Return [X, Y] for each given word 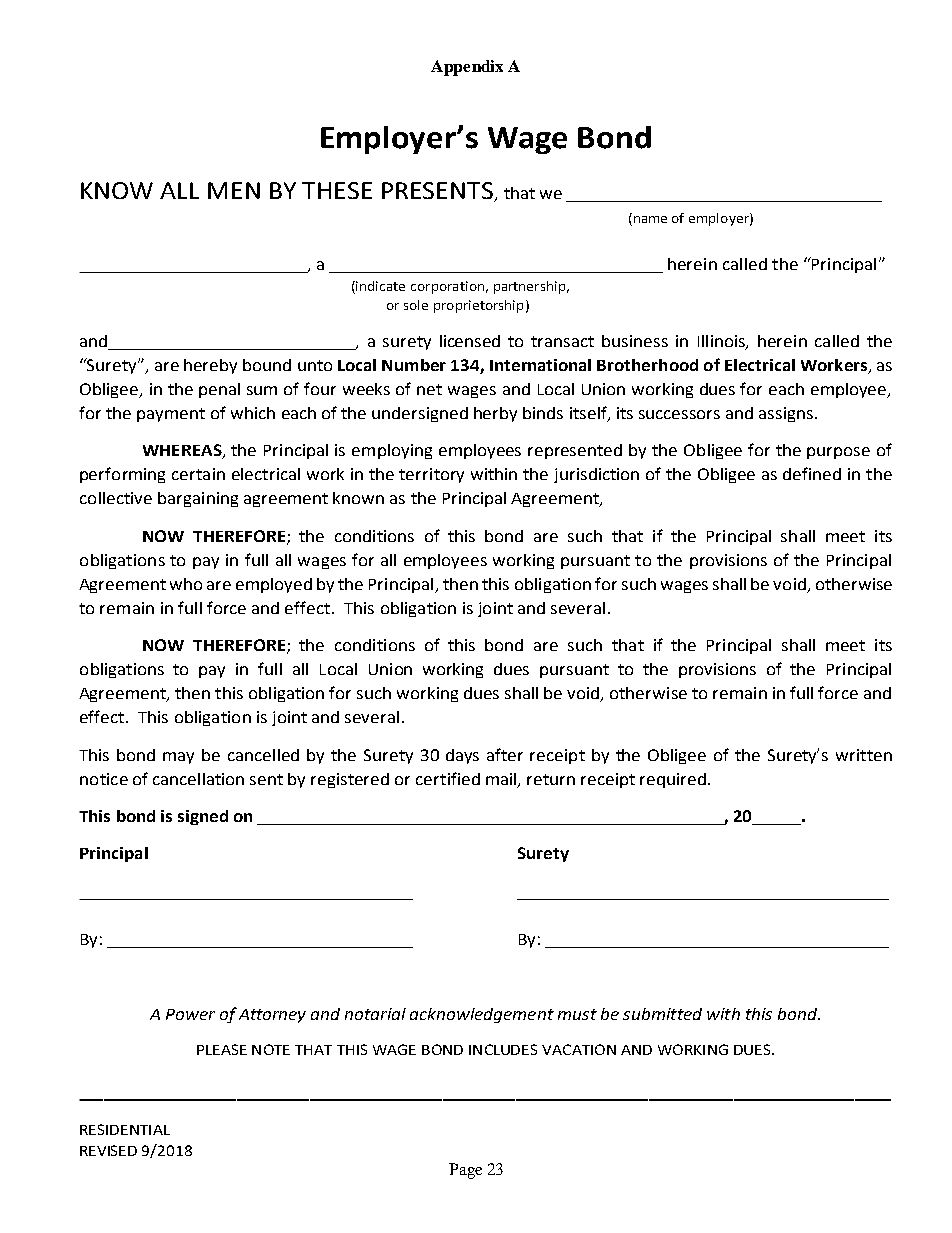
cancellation [198, 779]
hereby [210, 366]
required [673, 780]
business [635, 341]
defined [812, 473]
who [186, 584]
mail [502, 780]
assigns [786, 414]
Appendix [467, 68]
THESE [337, 190]
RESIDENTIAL [125, 1129]
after [505, 754]
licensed [470, 341]
